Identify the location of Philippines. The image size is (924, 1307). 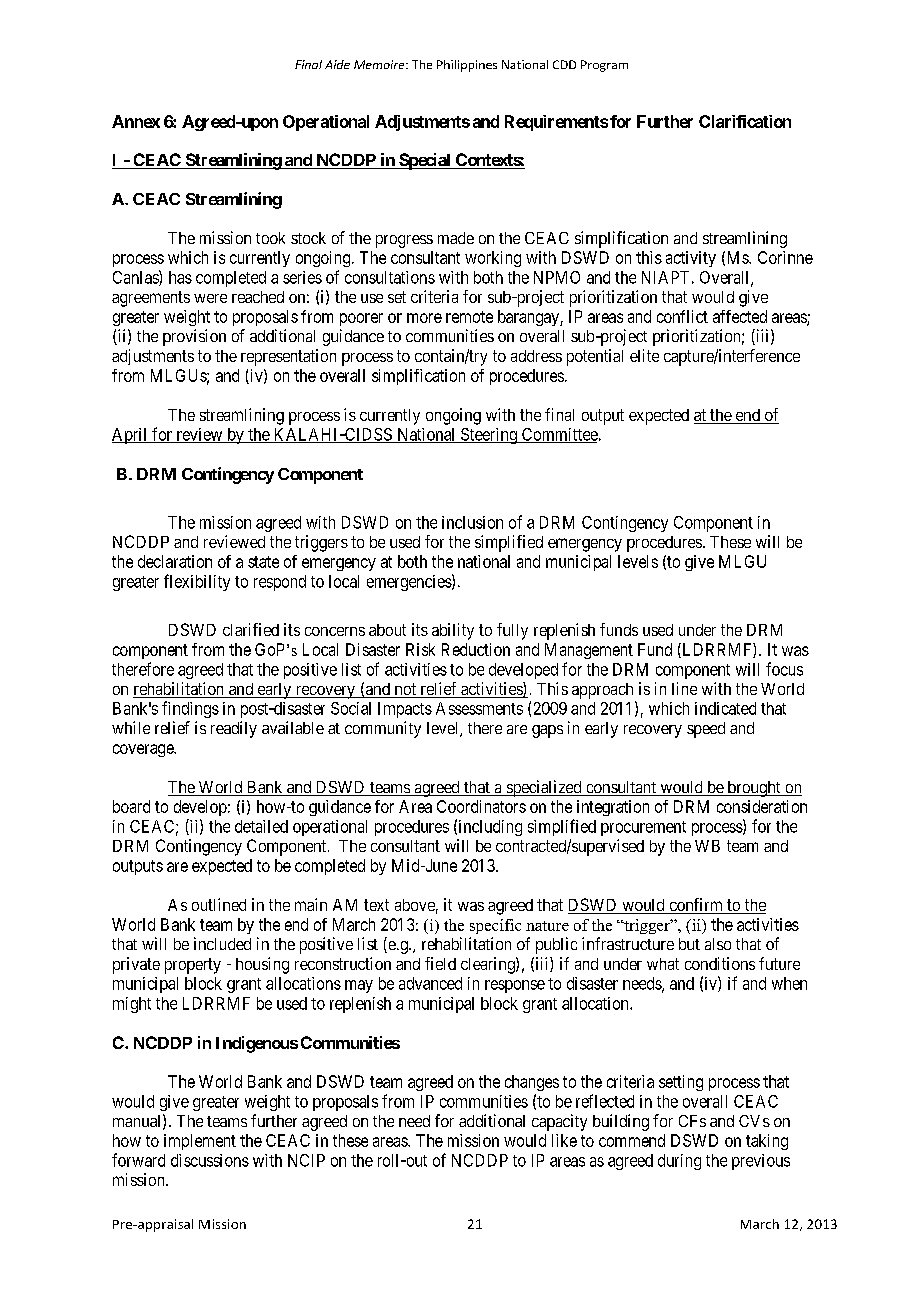
(467, 66).
